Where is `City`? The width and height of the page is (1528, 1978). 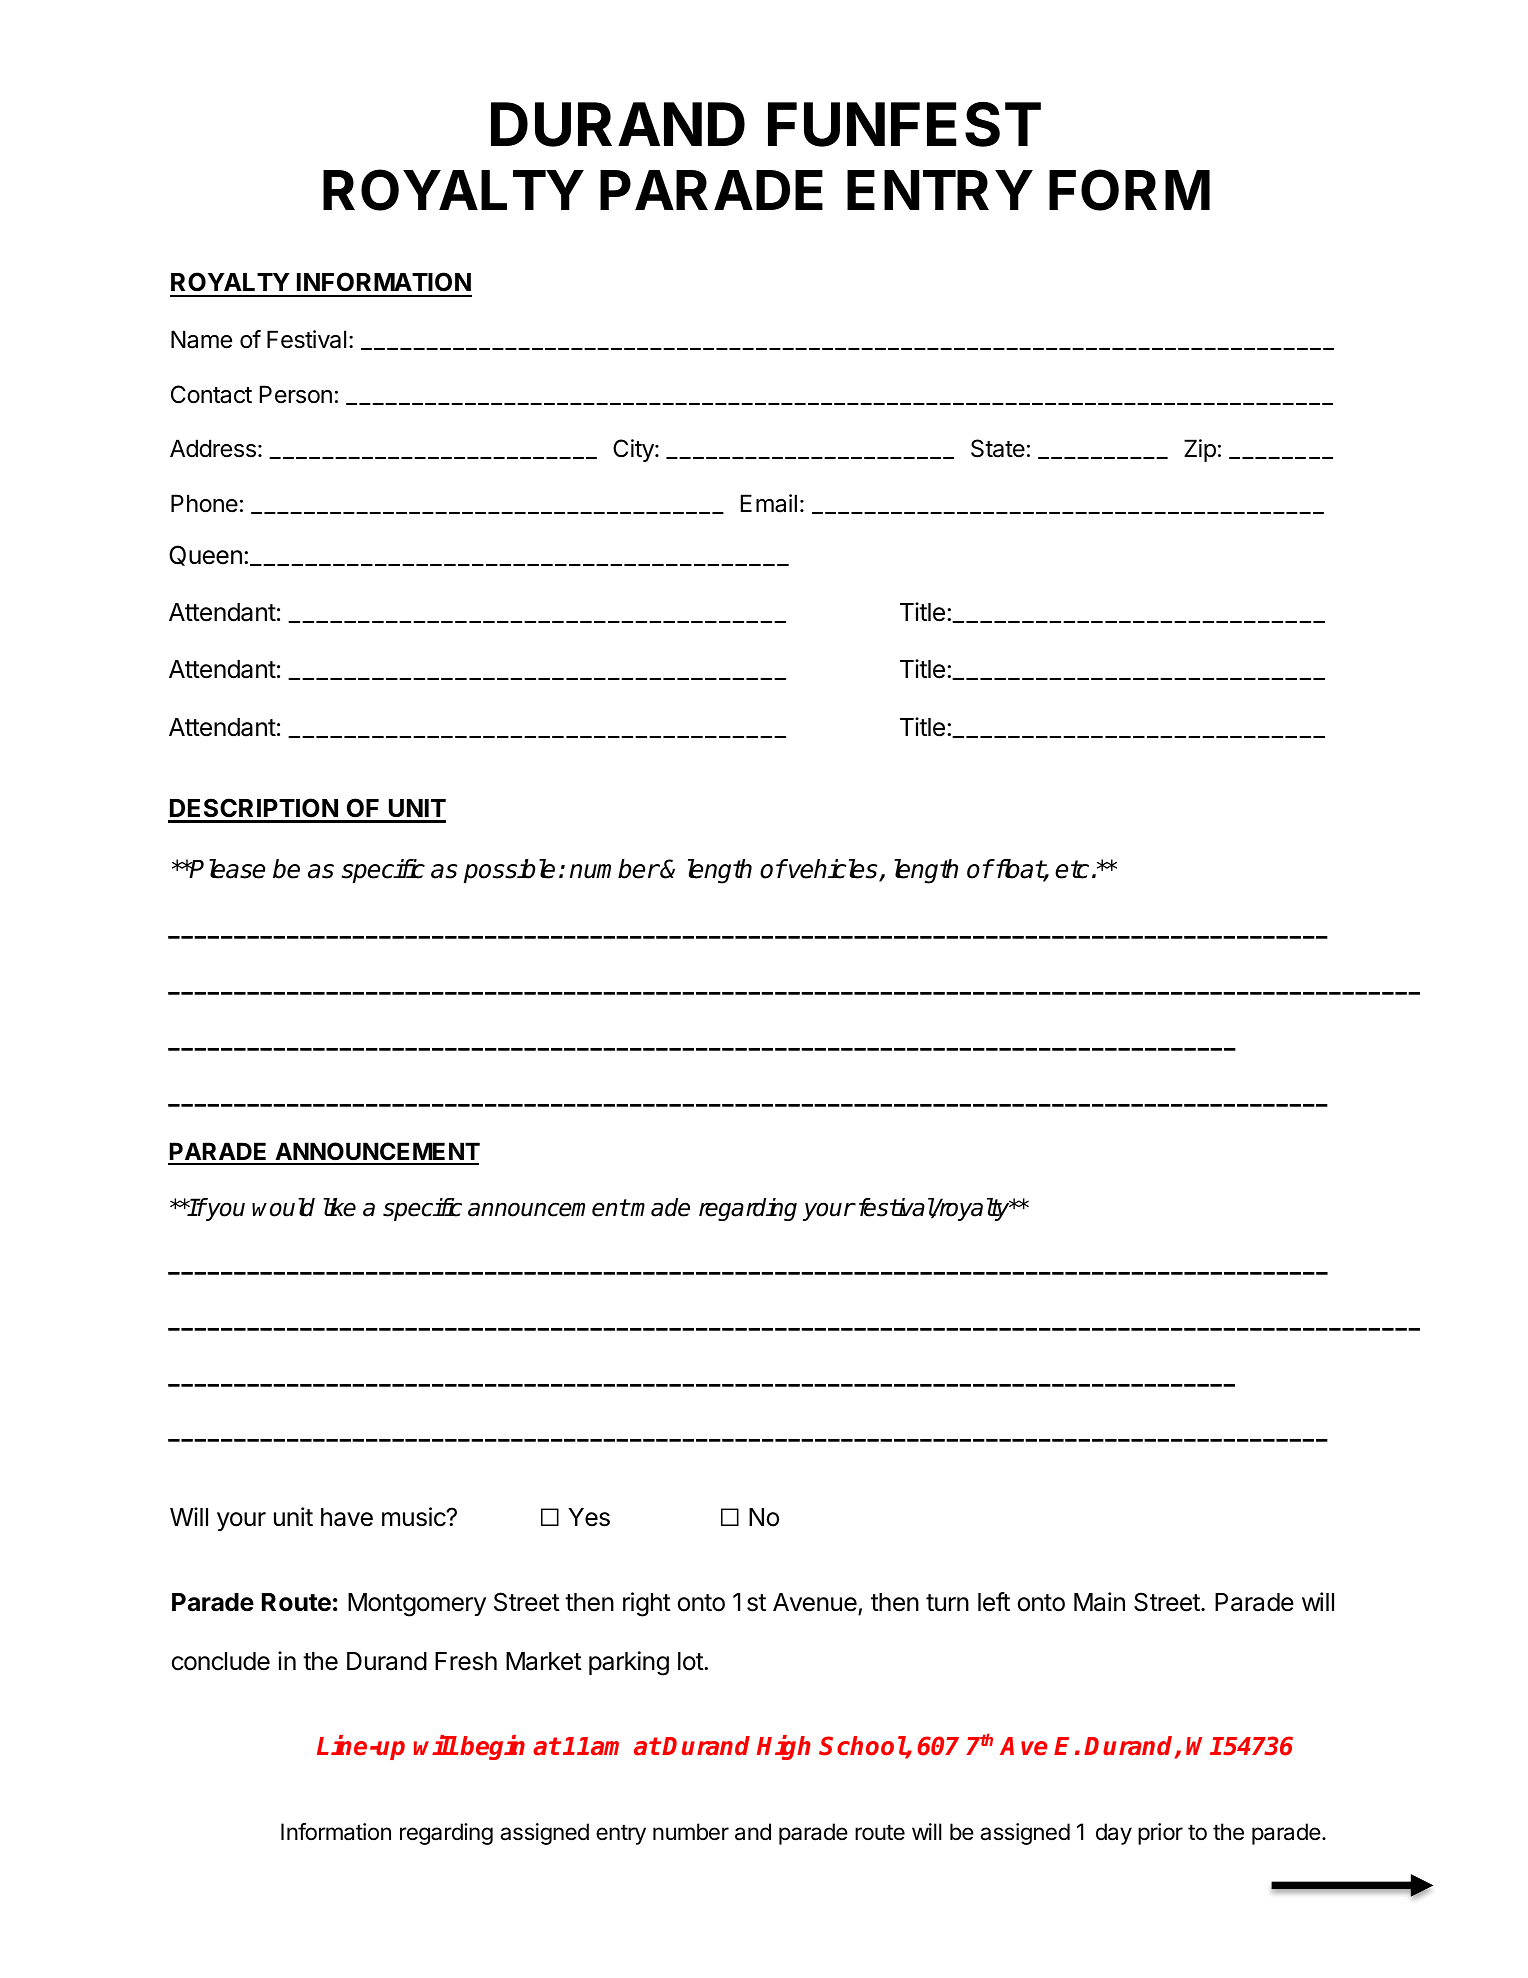 City is located at coordinates (634, 450).
